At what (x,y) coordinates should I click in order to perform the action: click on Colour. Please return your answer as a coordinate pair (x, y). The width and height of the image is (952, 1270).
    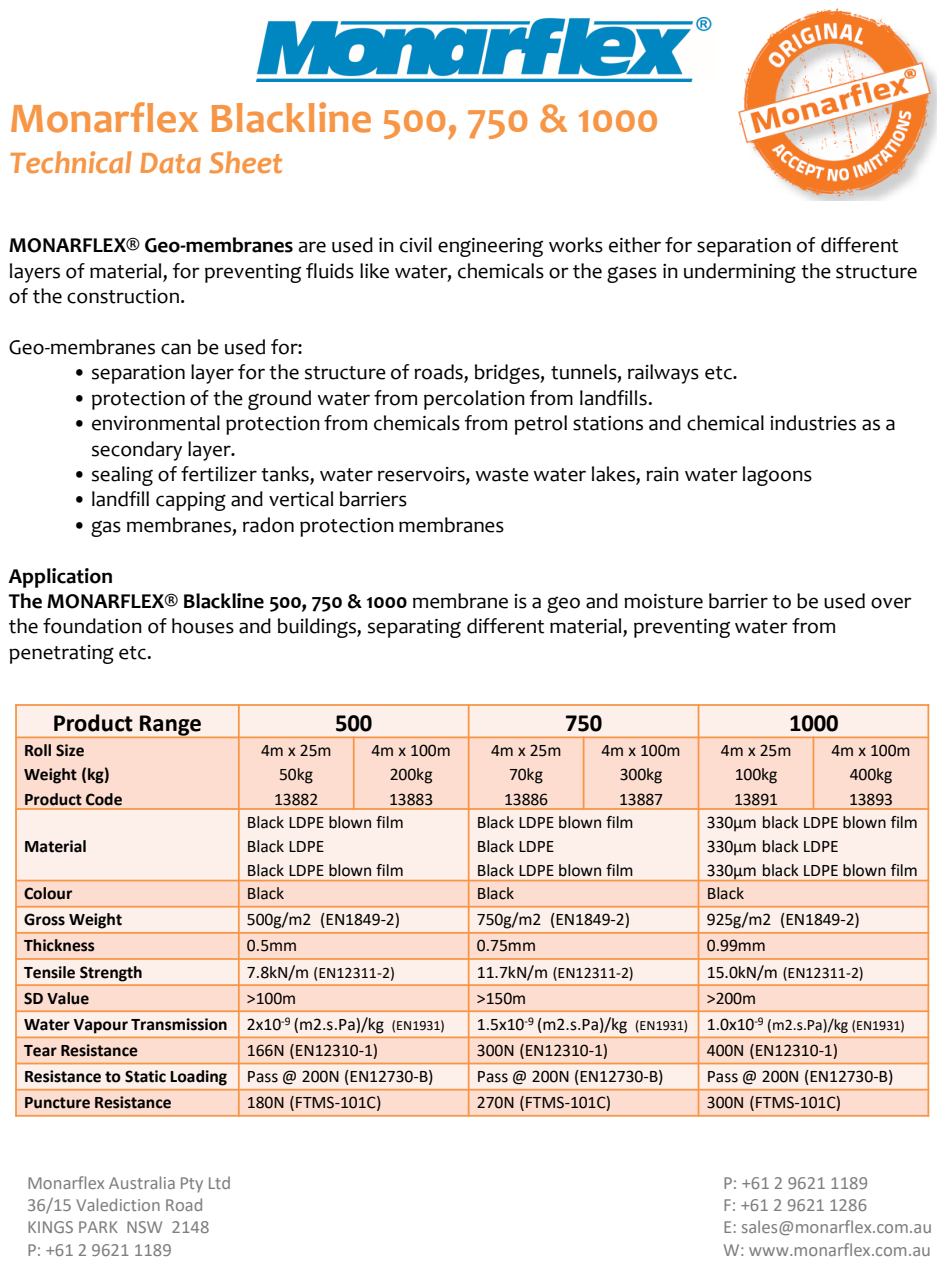
    Looking at the image, I should click on (48, 893).
